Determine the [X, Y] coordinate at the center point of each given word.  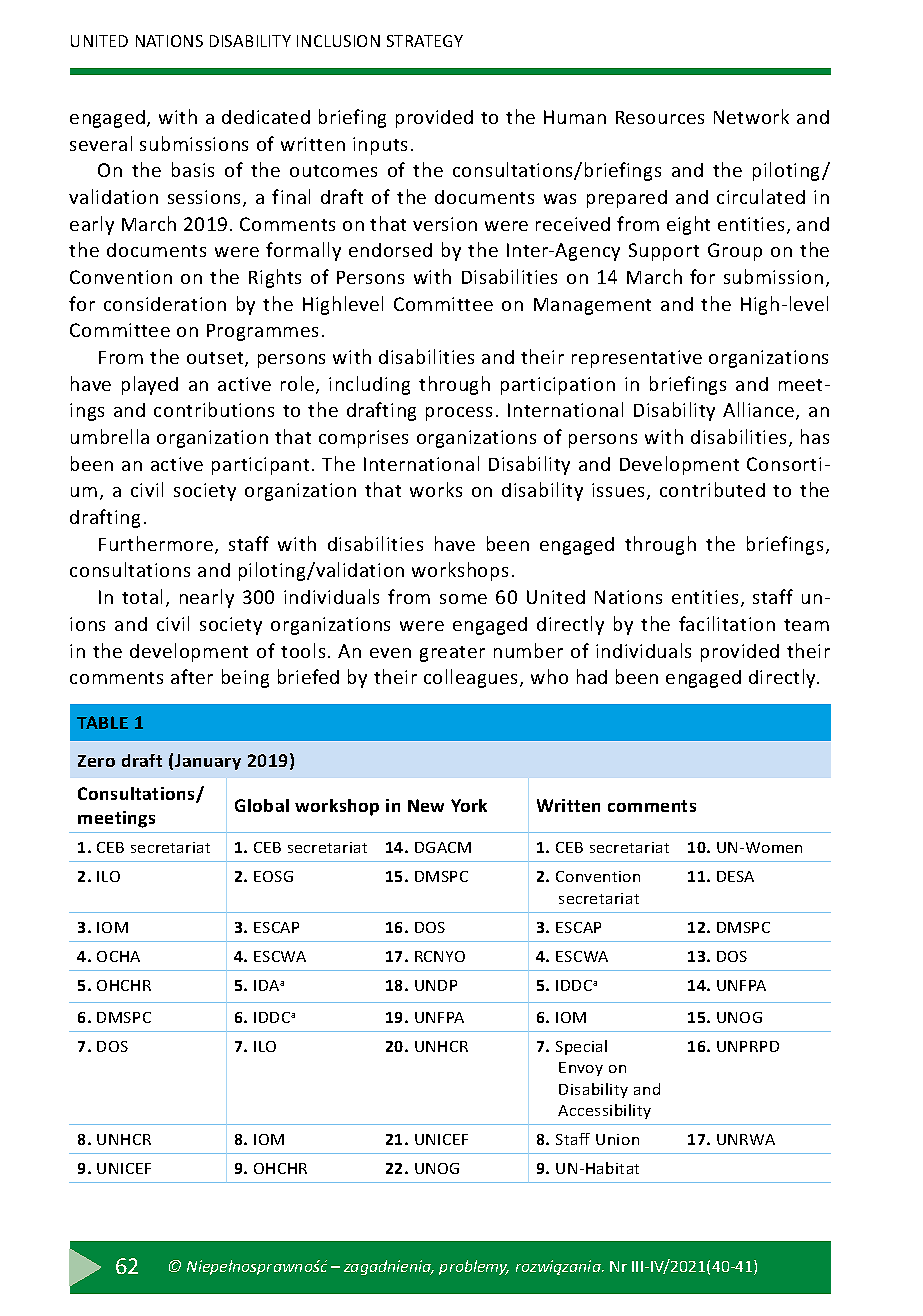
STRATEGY [425, 41]
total [142, 596]
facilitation [727, 623]
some [463, 599]
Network [751, 116]
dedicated [266, 117]
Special [581, 1047]
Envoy [581, 1069]
